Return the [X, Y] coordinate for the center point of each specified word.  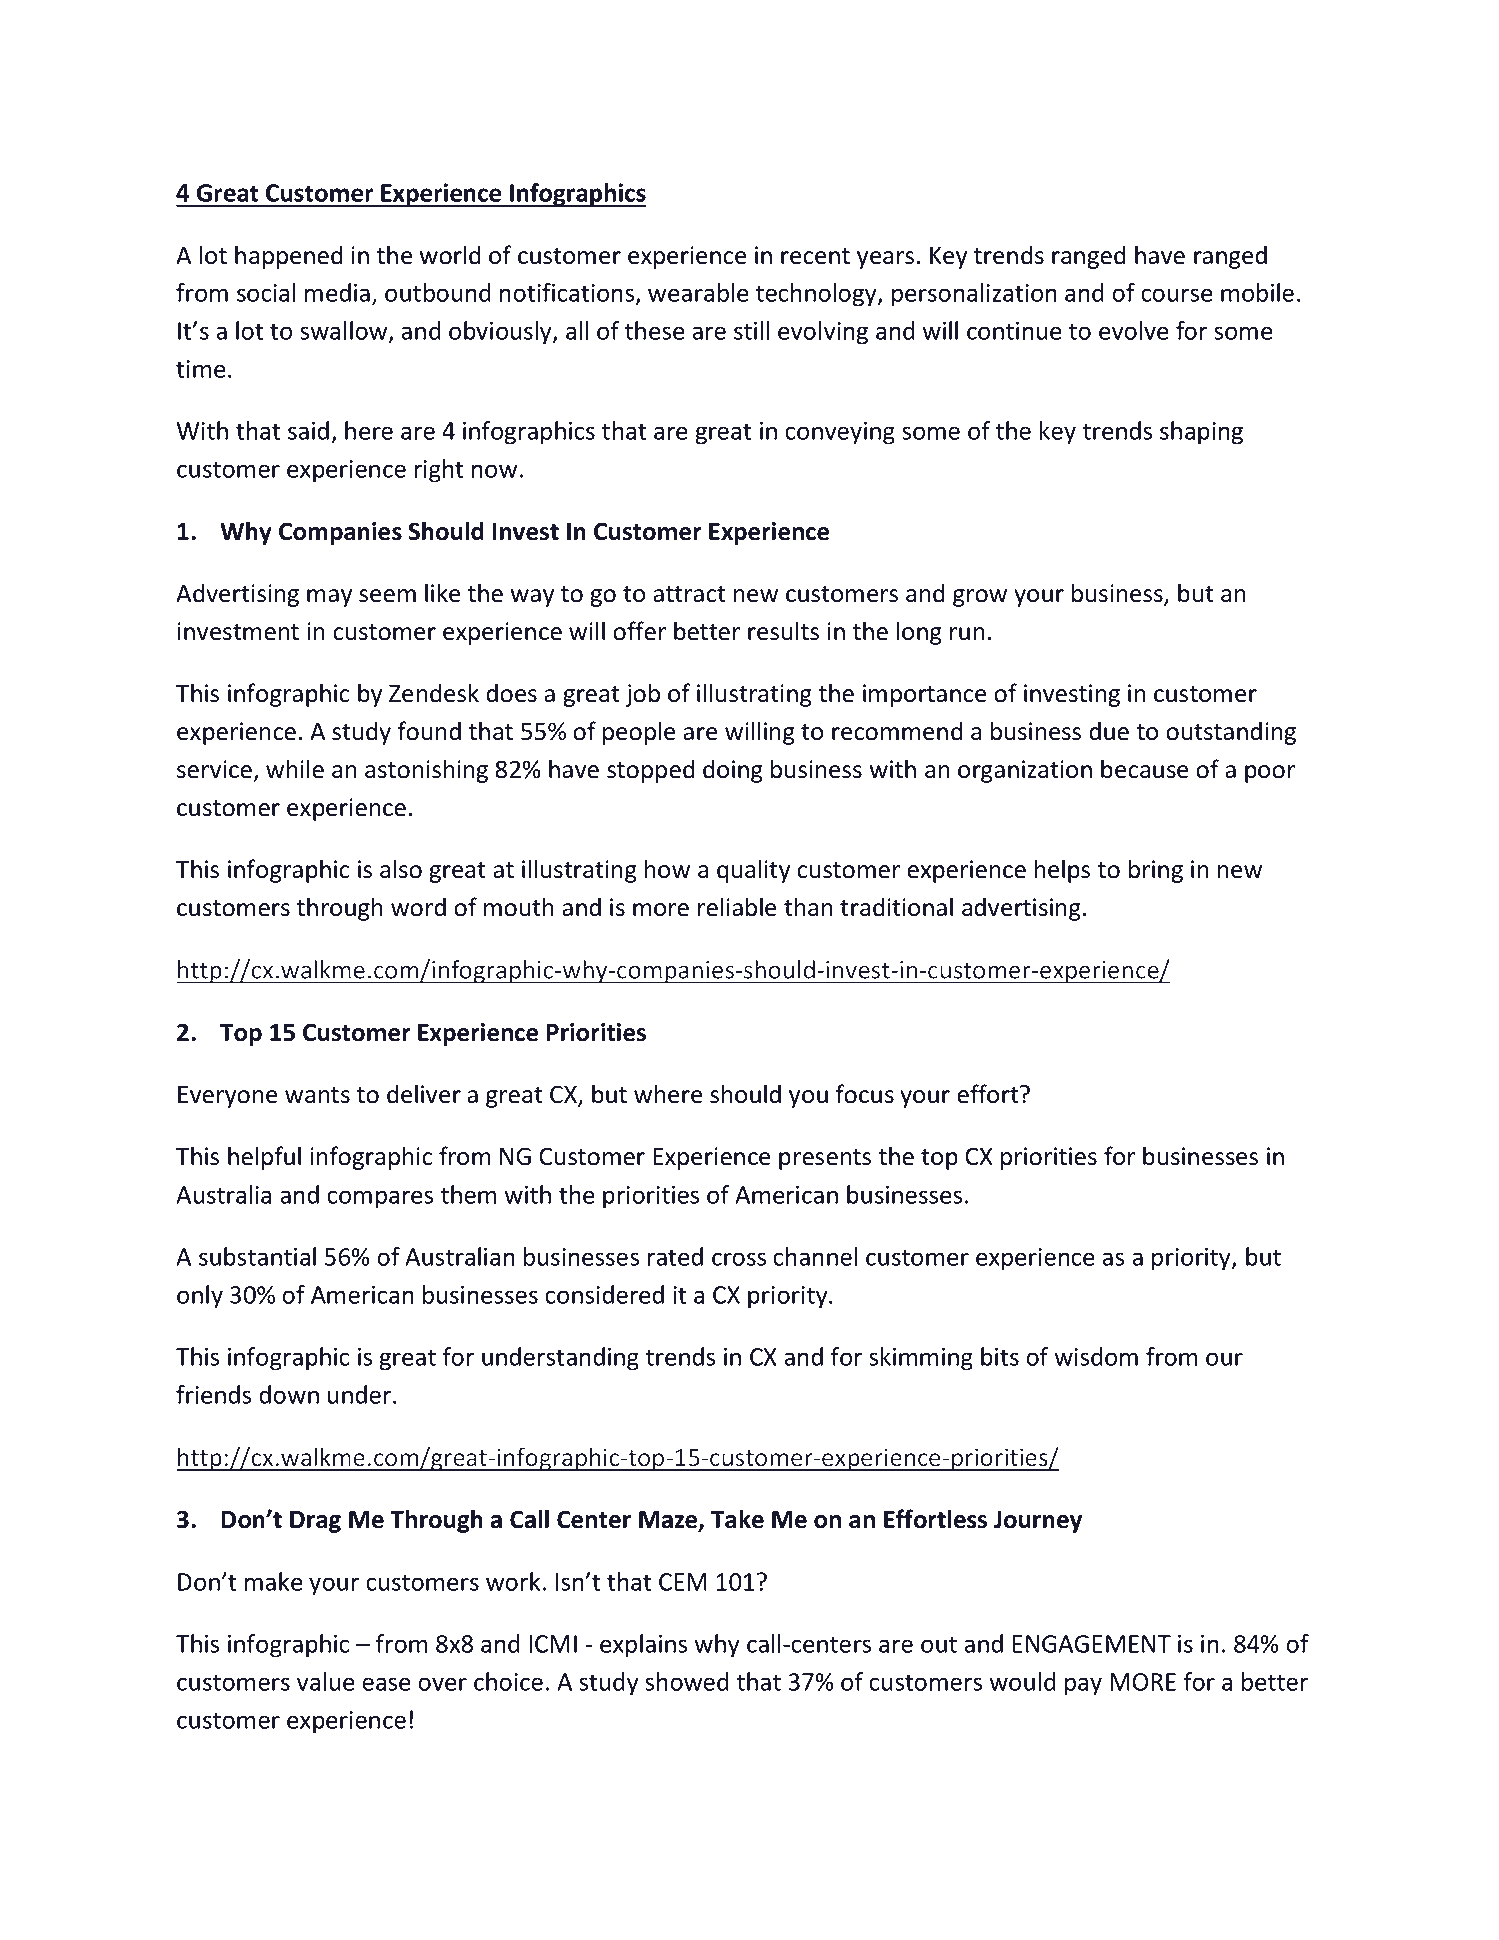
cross [739, 1259]
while [295, 769]
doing [733, 771]
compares [380, 1199]
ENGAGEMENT [1091, 1644]
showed [687, 1681]
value [325, 1681]
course [1176, 295]
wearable [698, 292]
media [337, 292]
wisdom [1096, 1356]
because [1144, 769]
